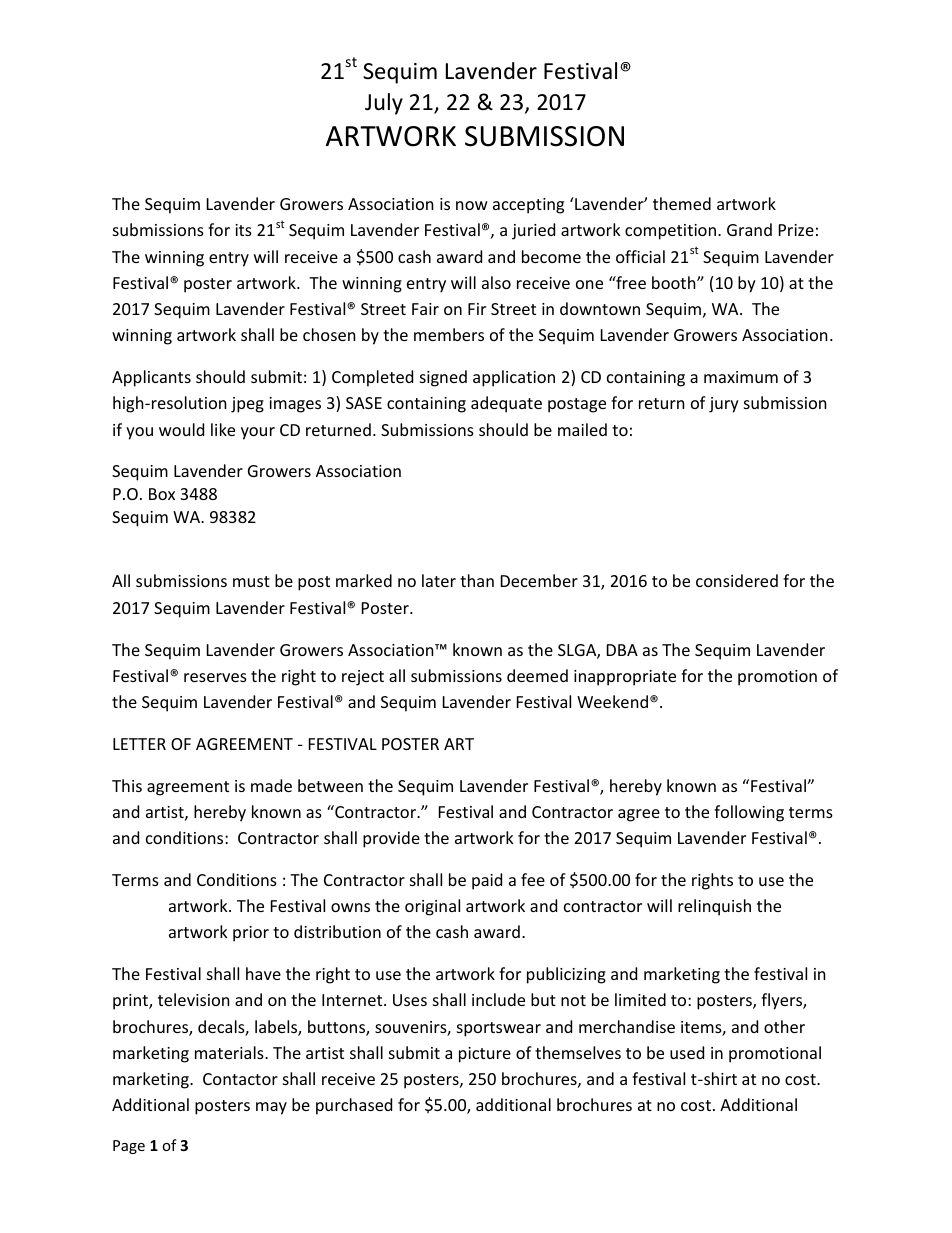 This image has height=1233, width=952. I want to click on its, so click(243, 230).
